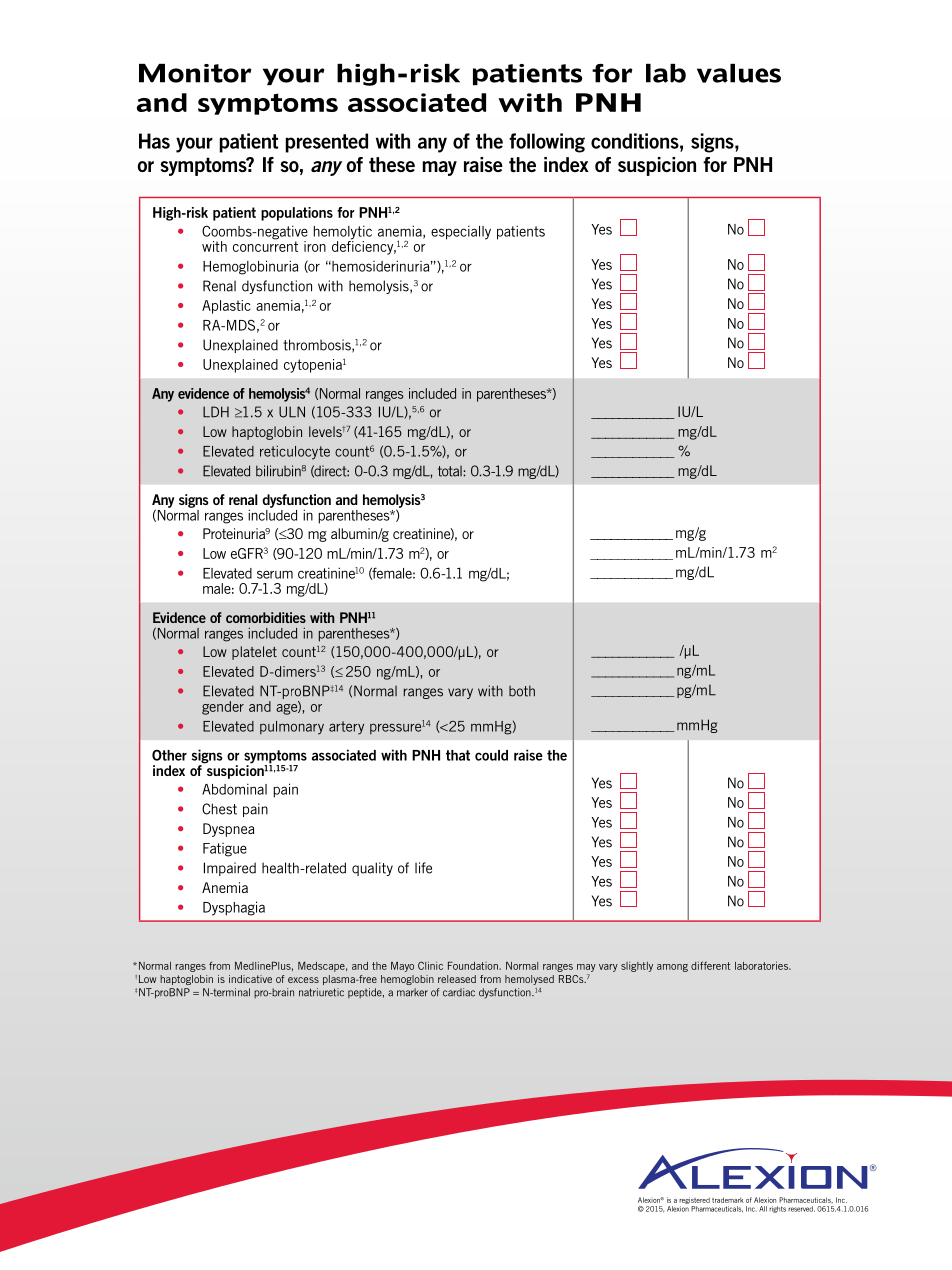 The width and height of the screenshot is (952, 1270). I want to click on platelet, so click(254, 653).
